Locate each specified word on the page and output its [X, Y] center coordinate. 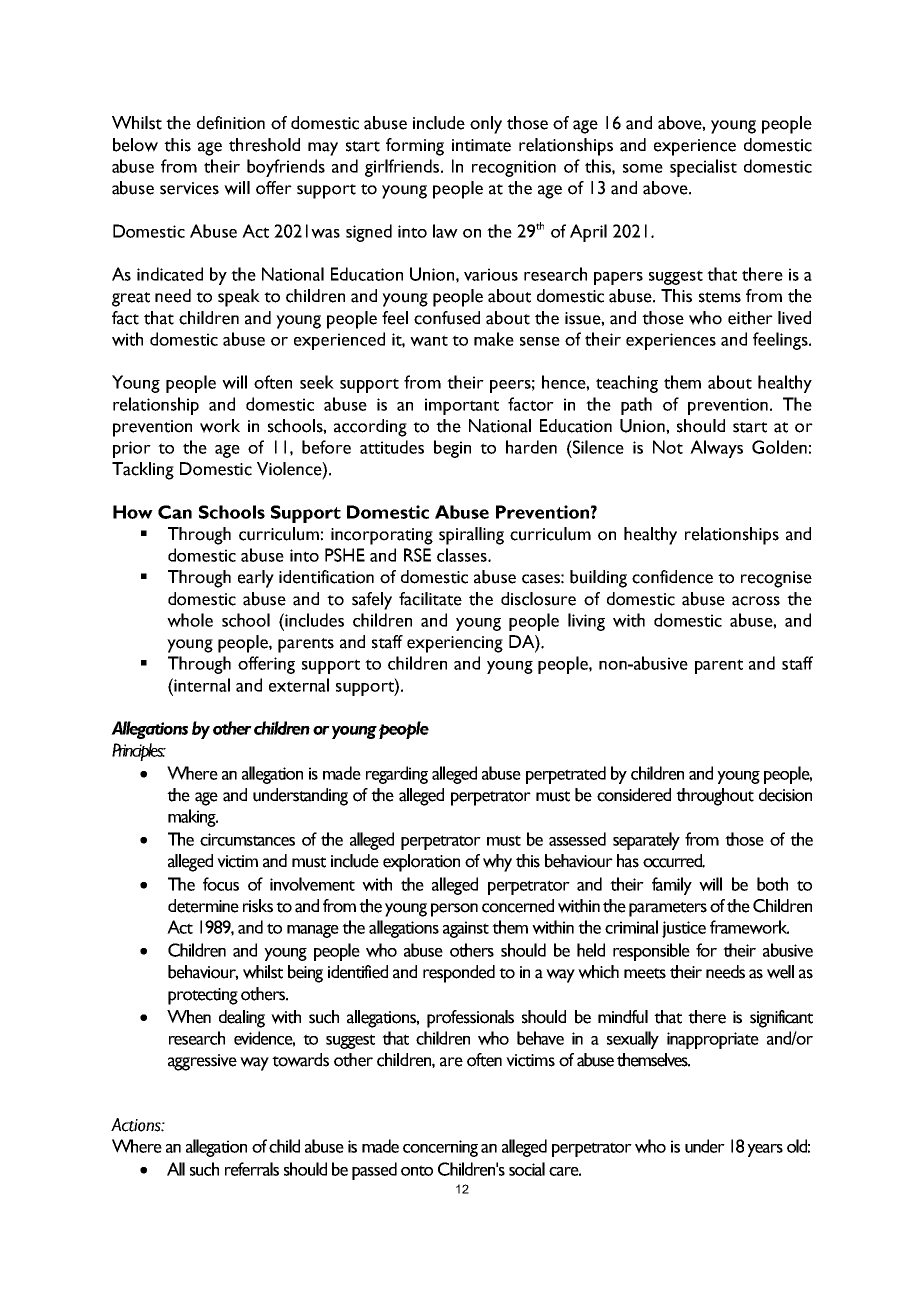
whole [190, 620]
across [756, 601]
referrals [252, 1169]
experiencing [455, 644]
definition [231, 123]
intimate [481, 145]
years [765, 1150]
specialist [703, 168]
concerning [440, 1148]
